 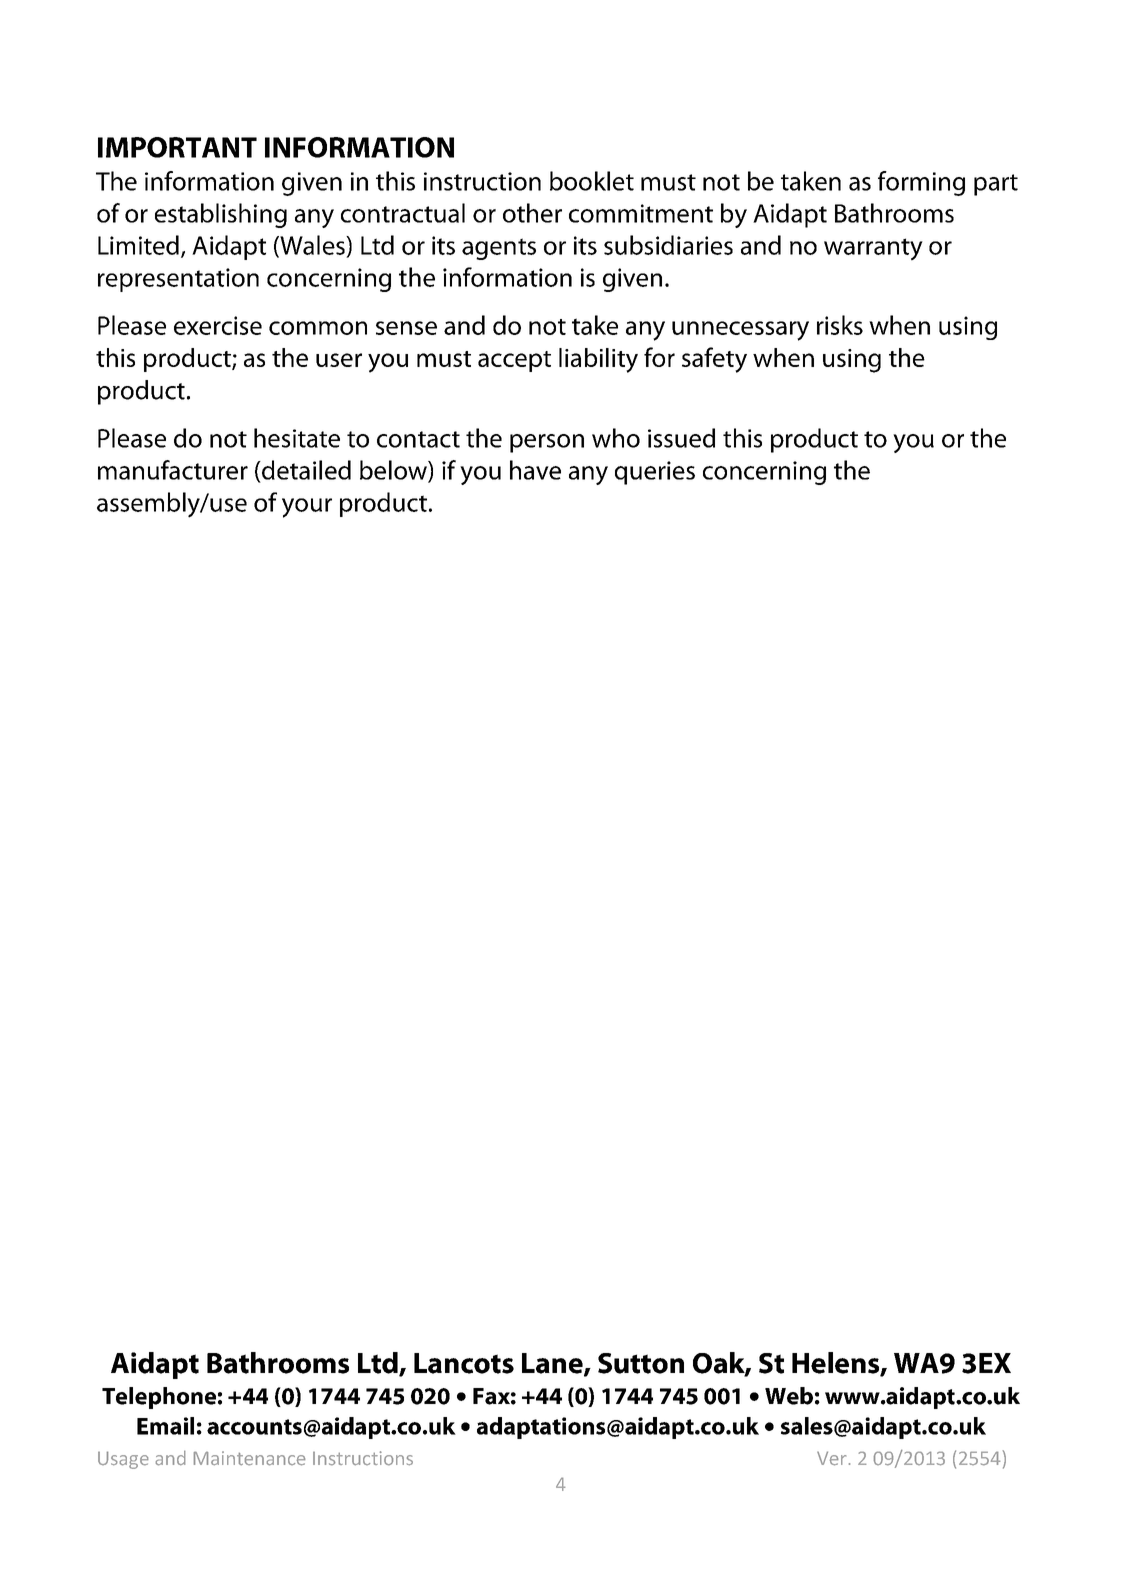 I want to click on forming, so click(x=921, y=183).
